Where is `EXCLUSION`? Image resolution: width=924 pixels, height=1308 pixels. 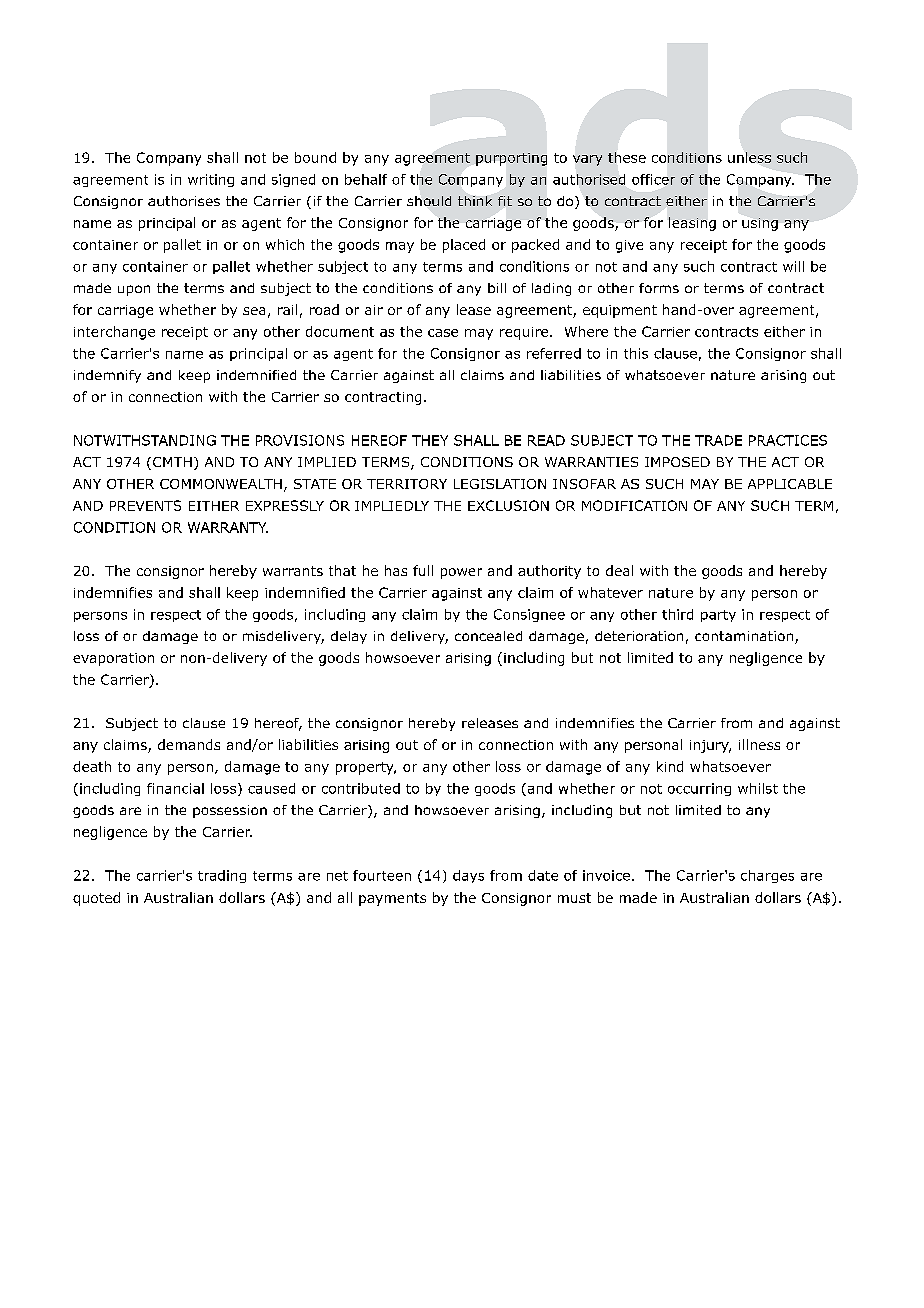
EXCLUSION is located at coordinates (508, 505).
